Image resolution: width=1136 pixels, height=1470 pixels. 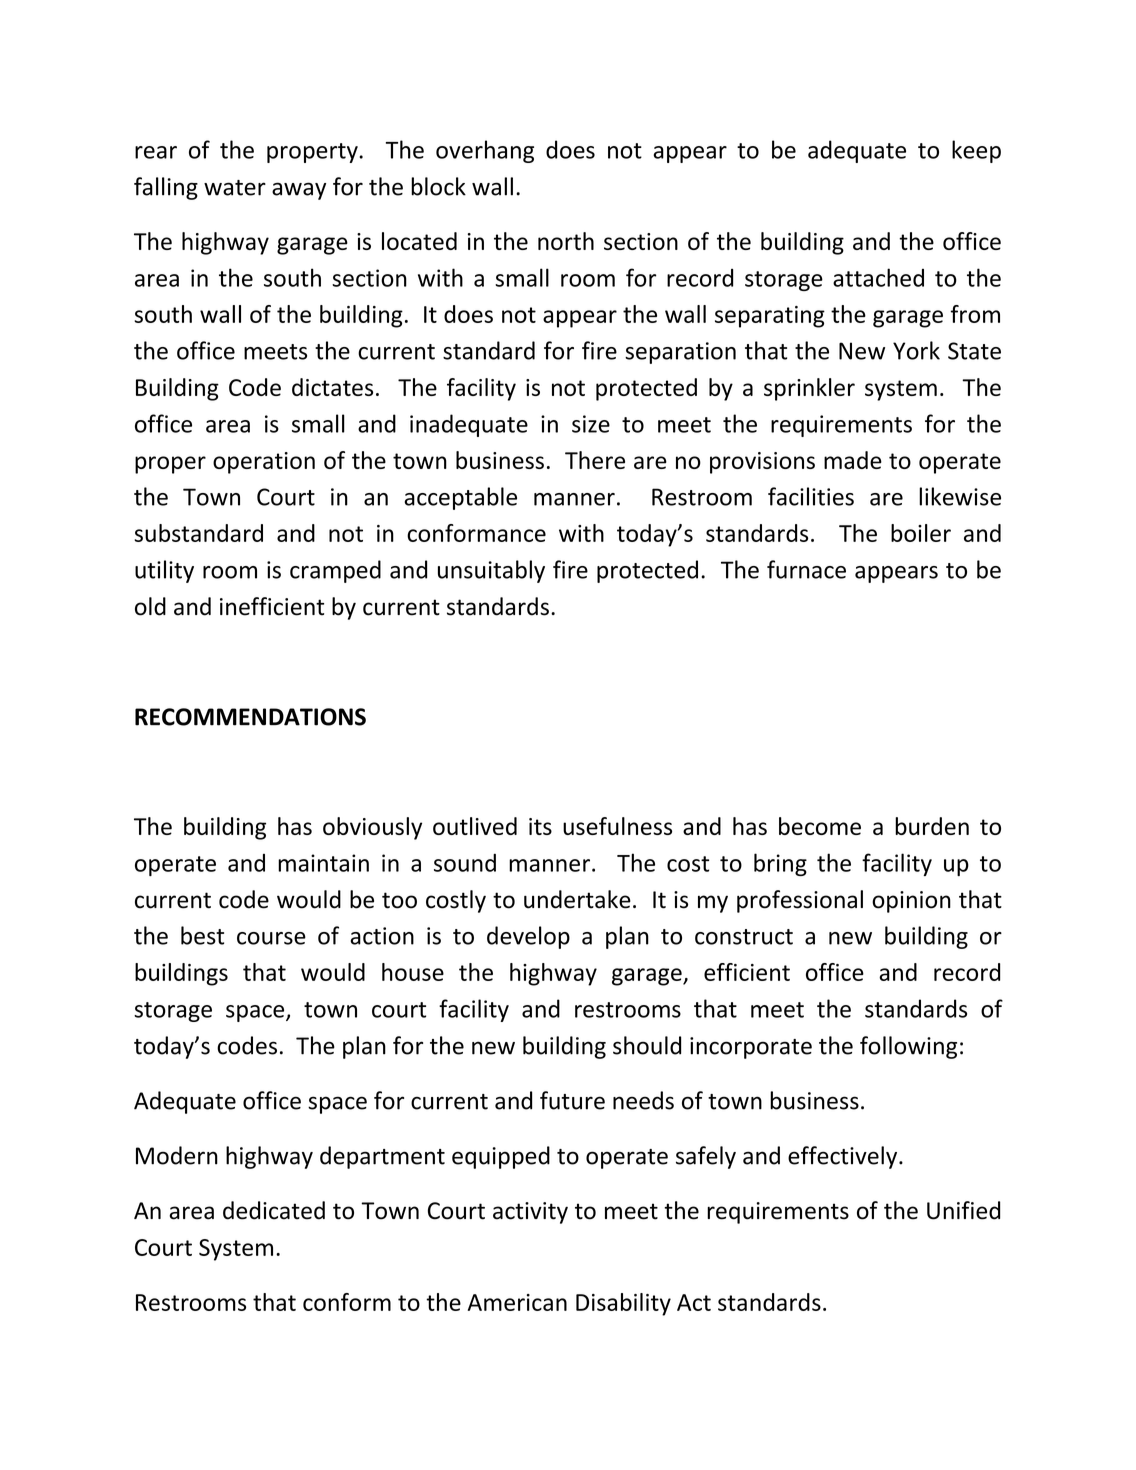 What do you see at coordinates (976, 151) in the page?
I see `keep` at bounding box center [976, 151].
